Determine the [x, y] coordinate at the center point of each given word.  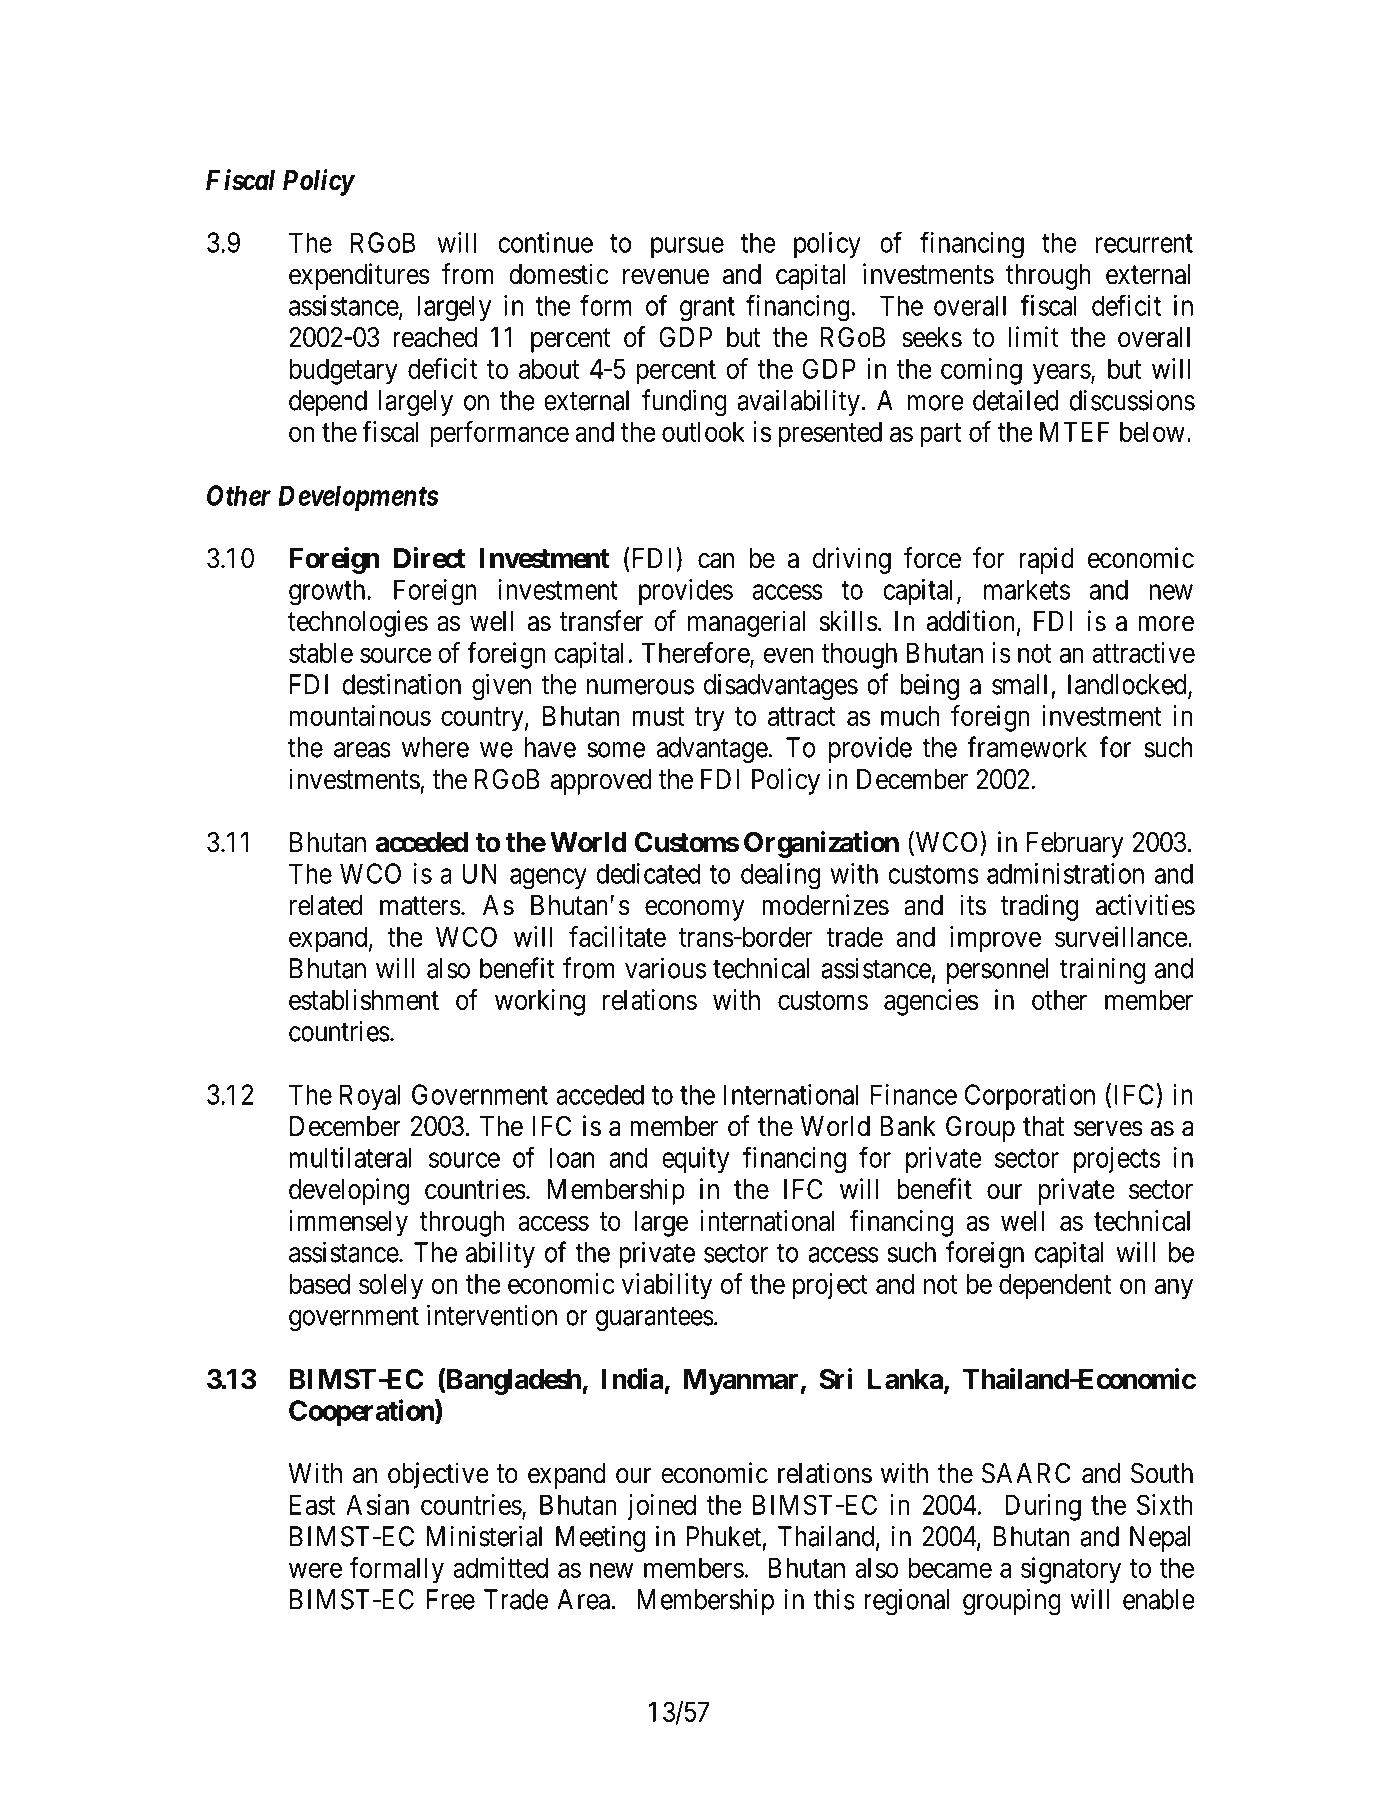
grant [707, 309]
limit [1033, 336]
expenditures [359, 276]
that [1043, 1126]
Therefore [696, 653]
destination [401, 684]
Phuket [724, 1536]
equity [695, 1160]
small [1019, 684]
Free [451, 1599]
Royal [370, 1097]
